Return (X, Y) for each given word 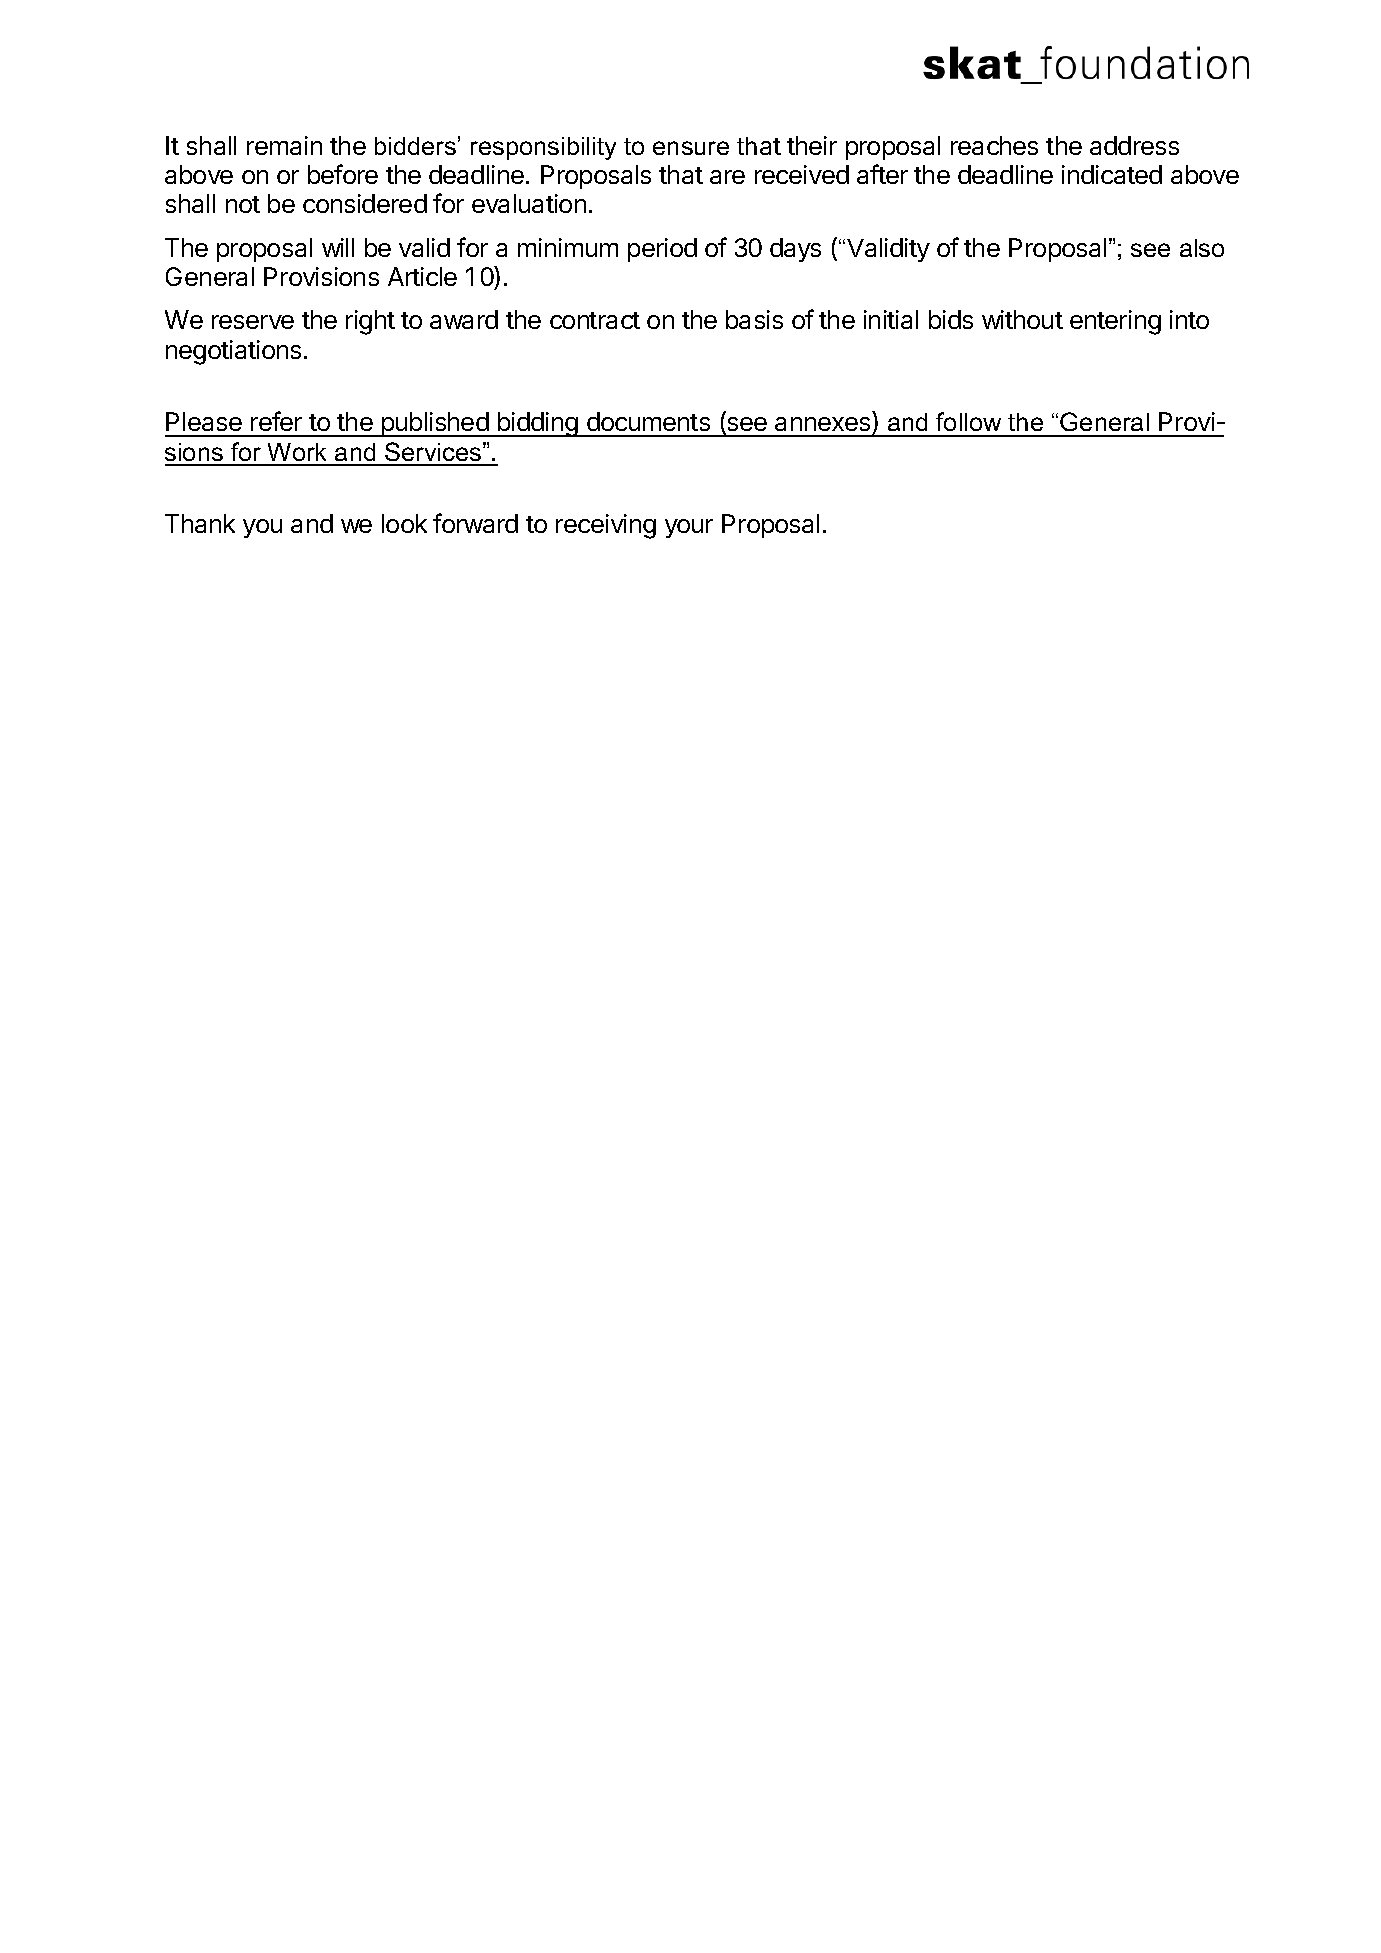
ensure (691, 148)
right (370, 322)
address (1134, 145)
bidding (537, 424)
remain (284, 145)
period (662, 250)
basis (754, 319)
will (338, 247)
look (404, 523)
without (1022, 319)
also (1202, 248)
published (434, 424)
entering (1115, 322)
